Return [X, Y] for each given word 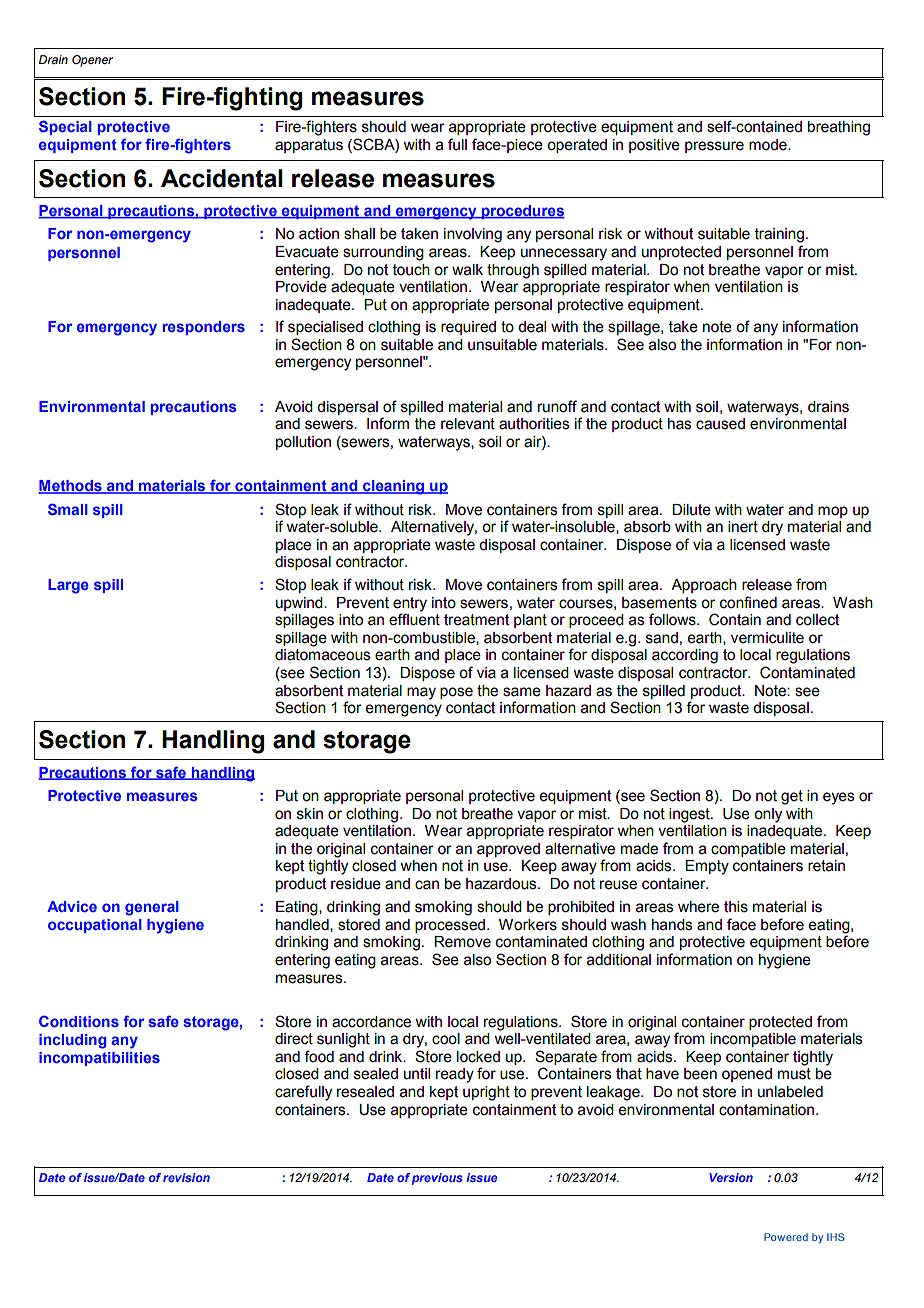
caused [720, 424]
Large [68, 586]
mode [769, 145]
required [468, 328]
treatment [476, 620]
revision [186, 1177]
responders [204, 328]
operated [577, 146]
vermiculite [767, 638]
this [736, 907]
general [152, 908]
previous [437, 1179]
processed [450, 926]
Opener [92, 61]
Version [731, 1177]
